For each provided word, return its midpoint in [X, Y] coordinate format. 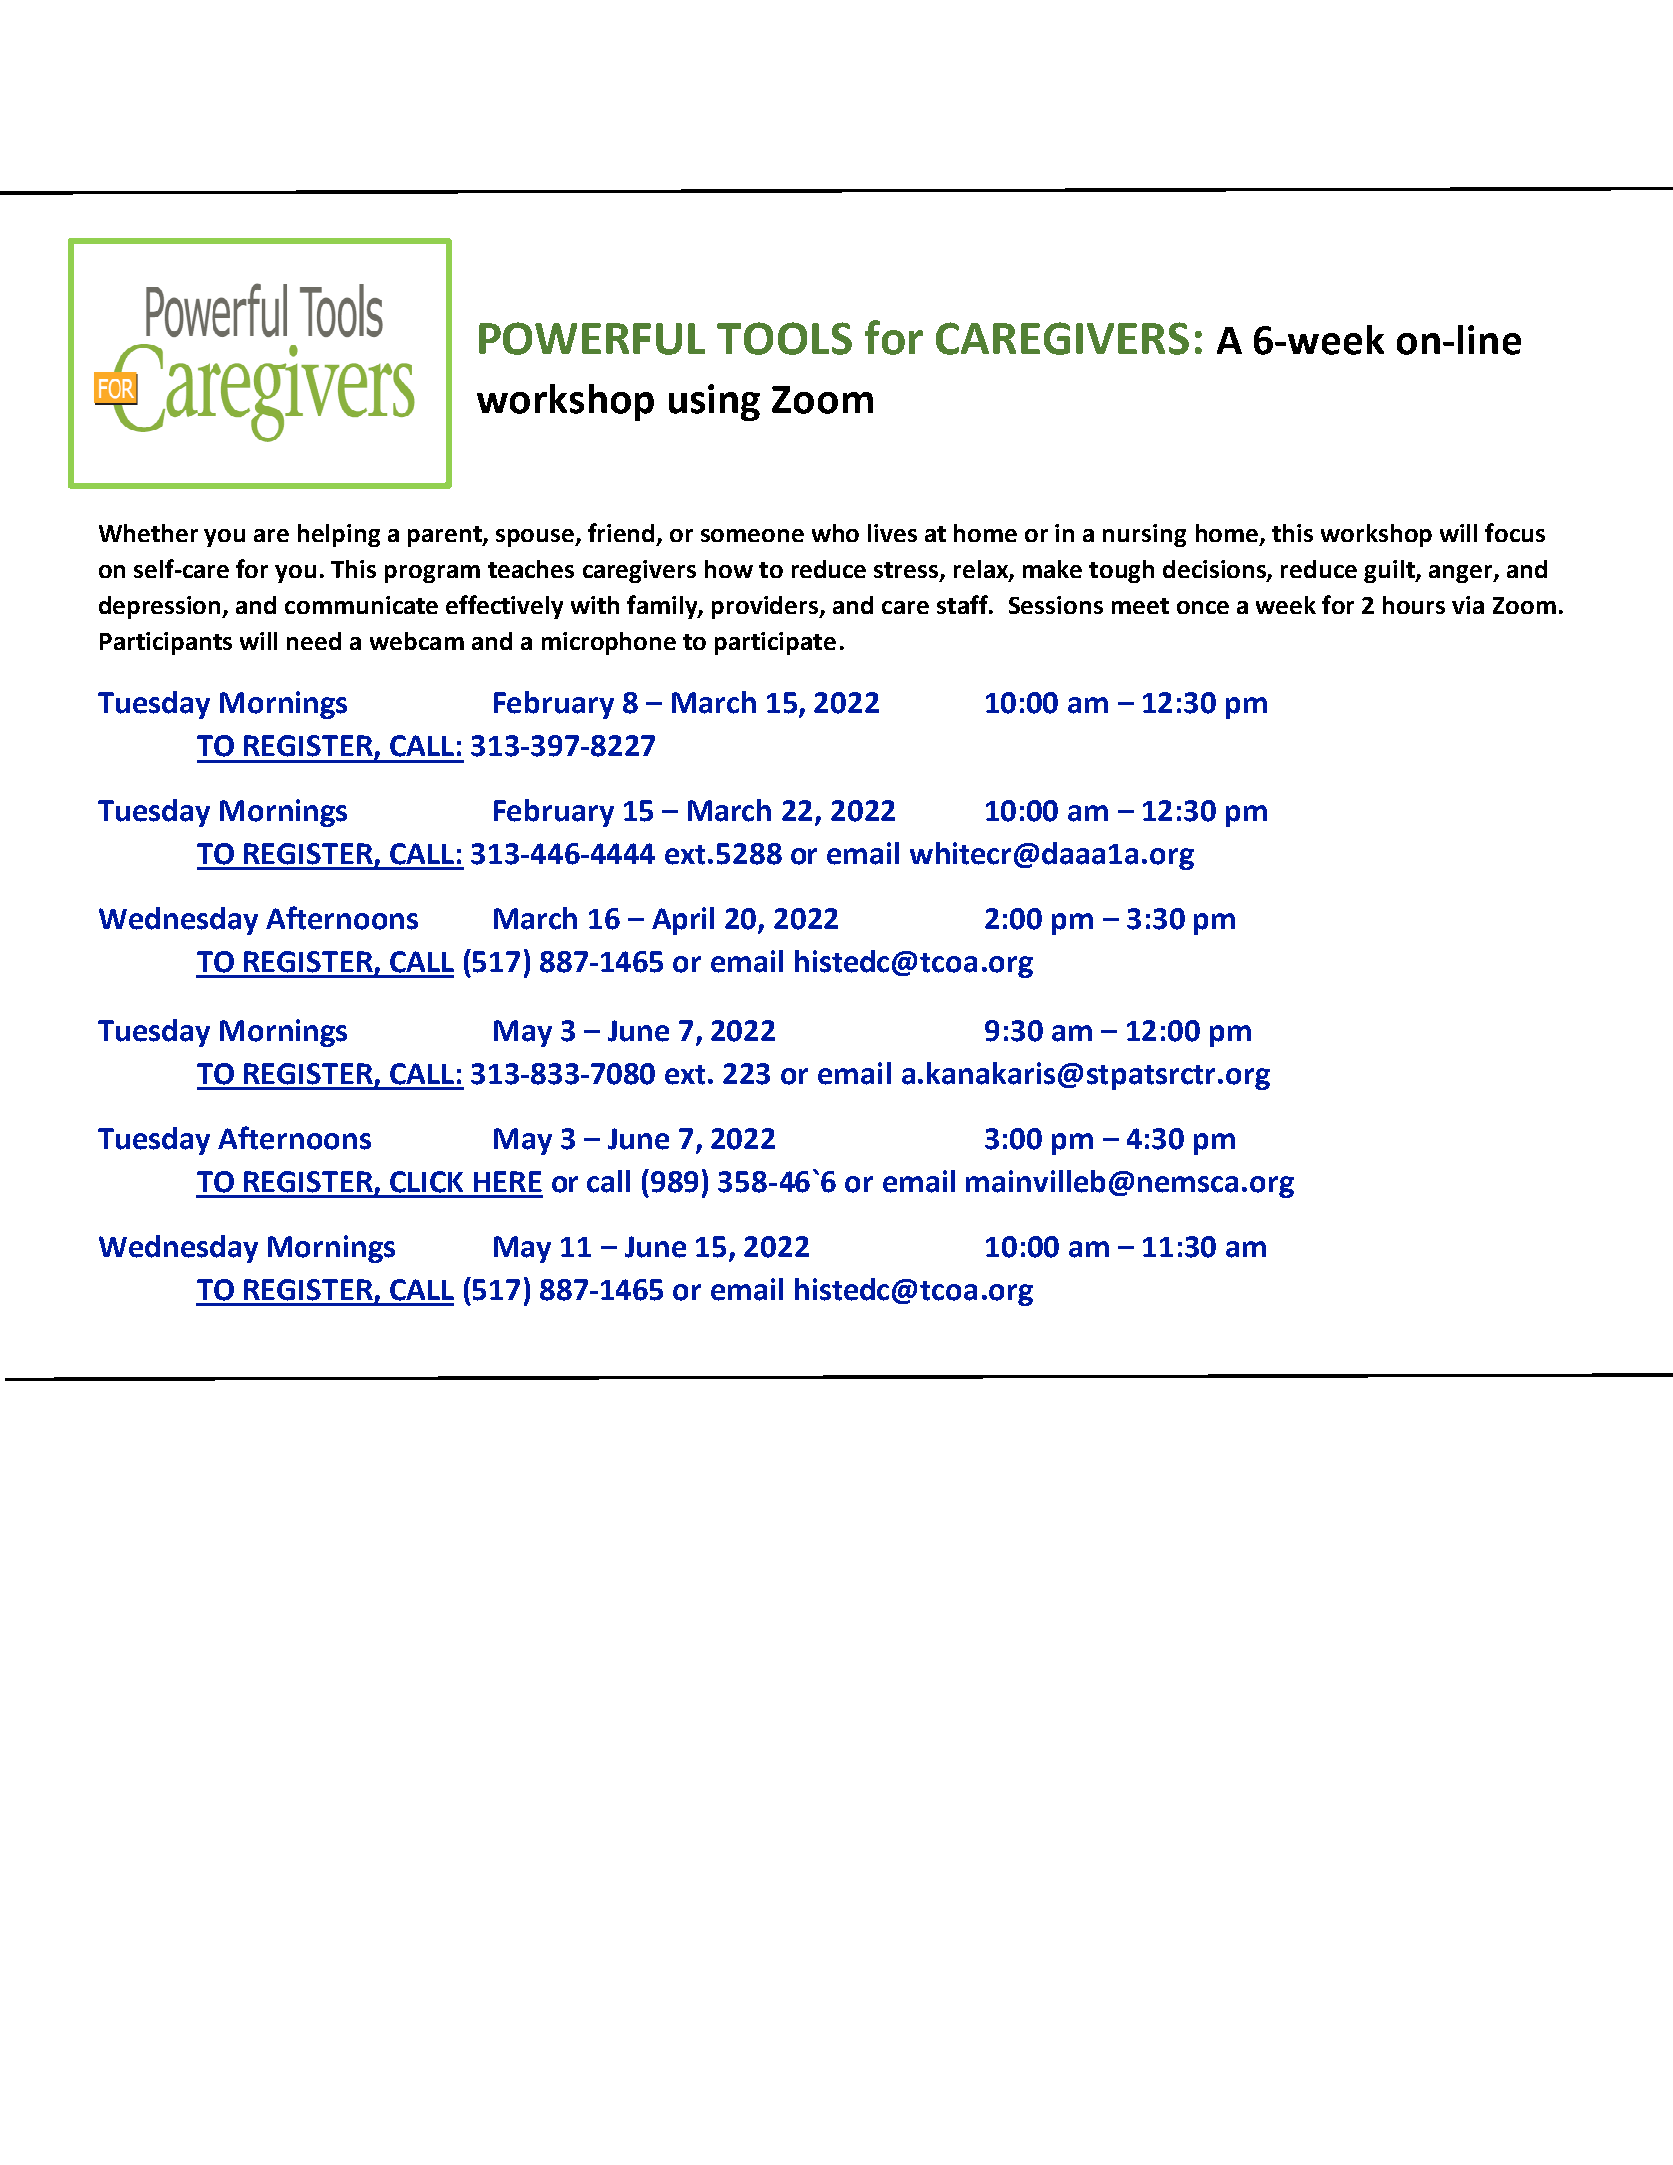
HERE [508, 1181]
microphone [609, 643]
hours [1414, 605]
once [1203, 607]
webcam [417, 641]
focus [1515, 532]
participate [775, 643]
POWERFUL [592, 338]
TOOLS [784, 338]
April [683, 921]
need [314, 641]
